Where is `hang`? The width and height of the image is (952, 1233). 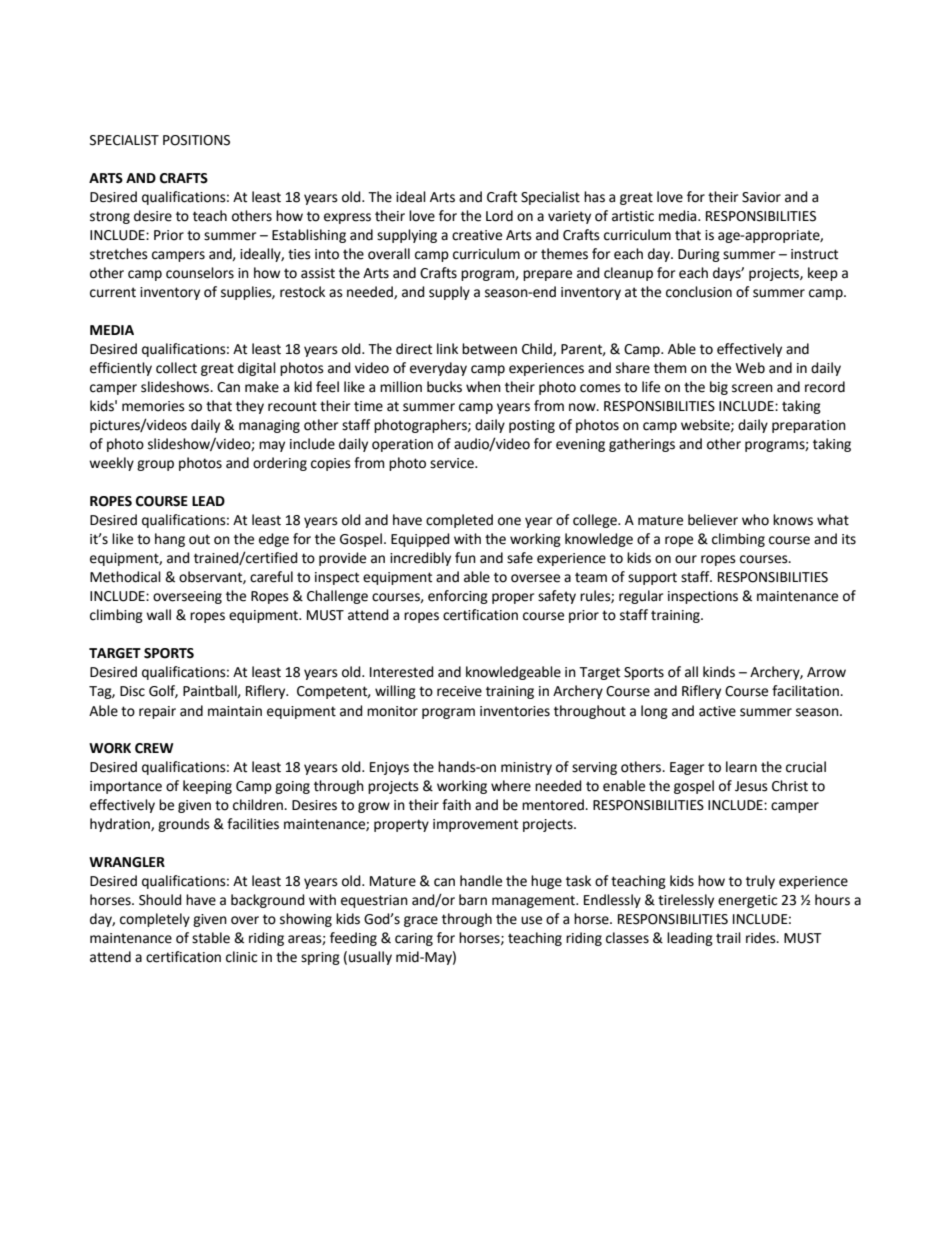
hang is located at coordinates (170, 540).
